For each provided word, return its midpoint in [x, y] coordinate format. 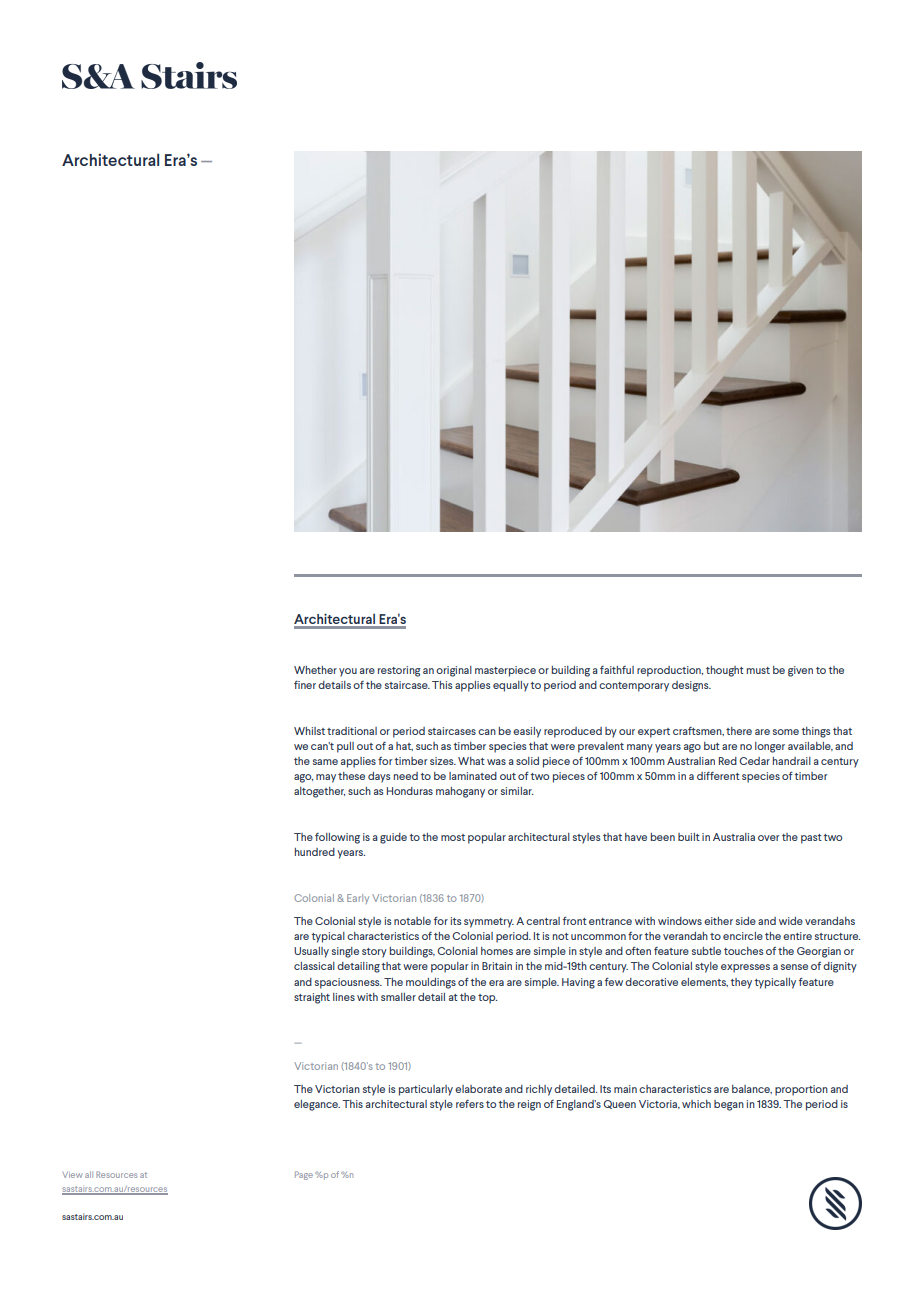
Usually [311, 952]
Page [304, 1175]
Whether [315, 670]
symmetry [489, 923]
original [454, 671]
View [73, 1175]
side [746, 921]
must [758, 670]
